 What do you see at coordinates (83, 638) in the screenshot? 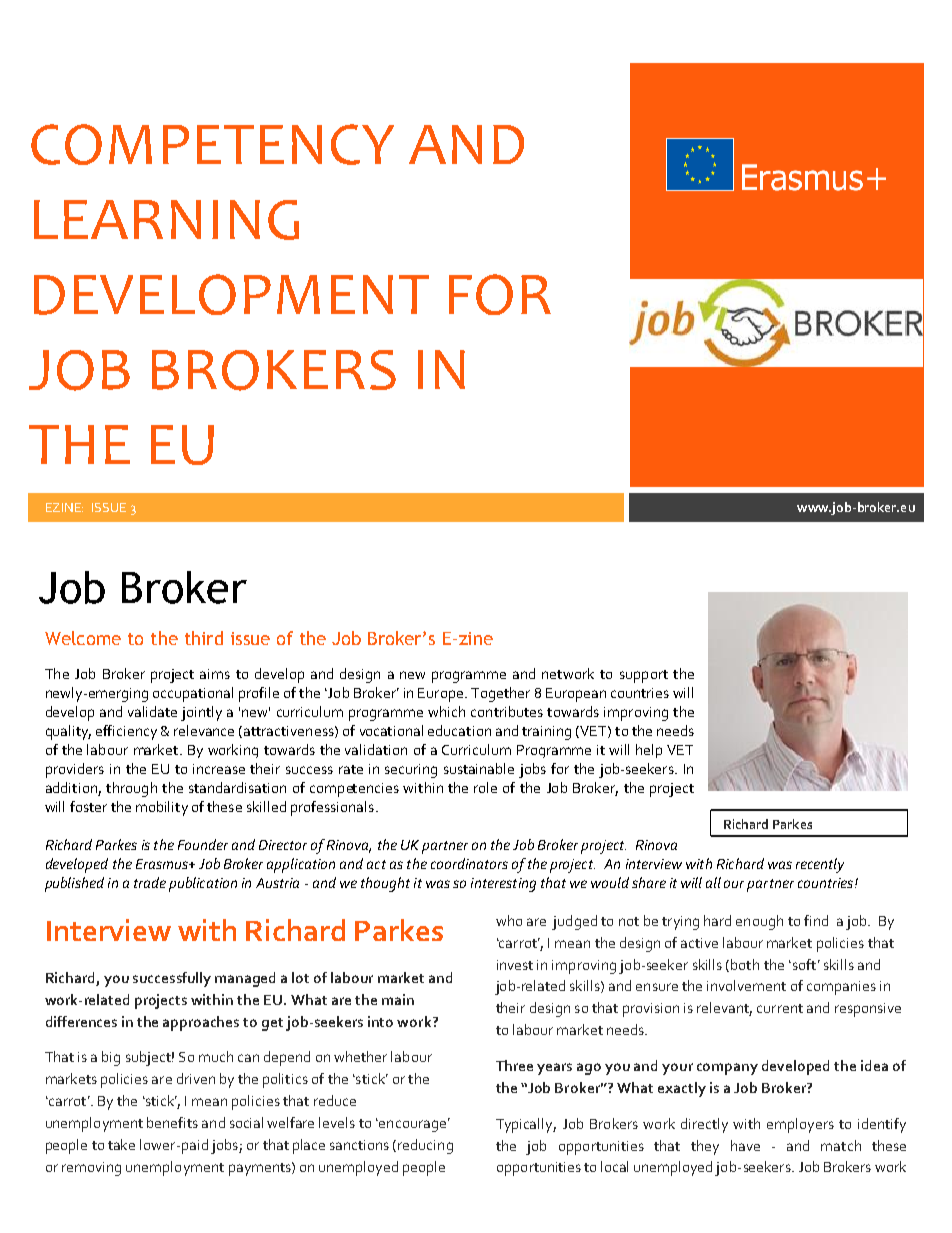
I see `Welcome` at bounding box center [83, 638].
